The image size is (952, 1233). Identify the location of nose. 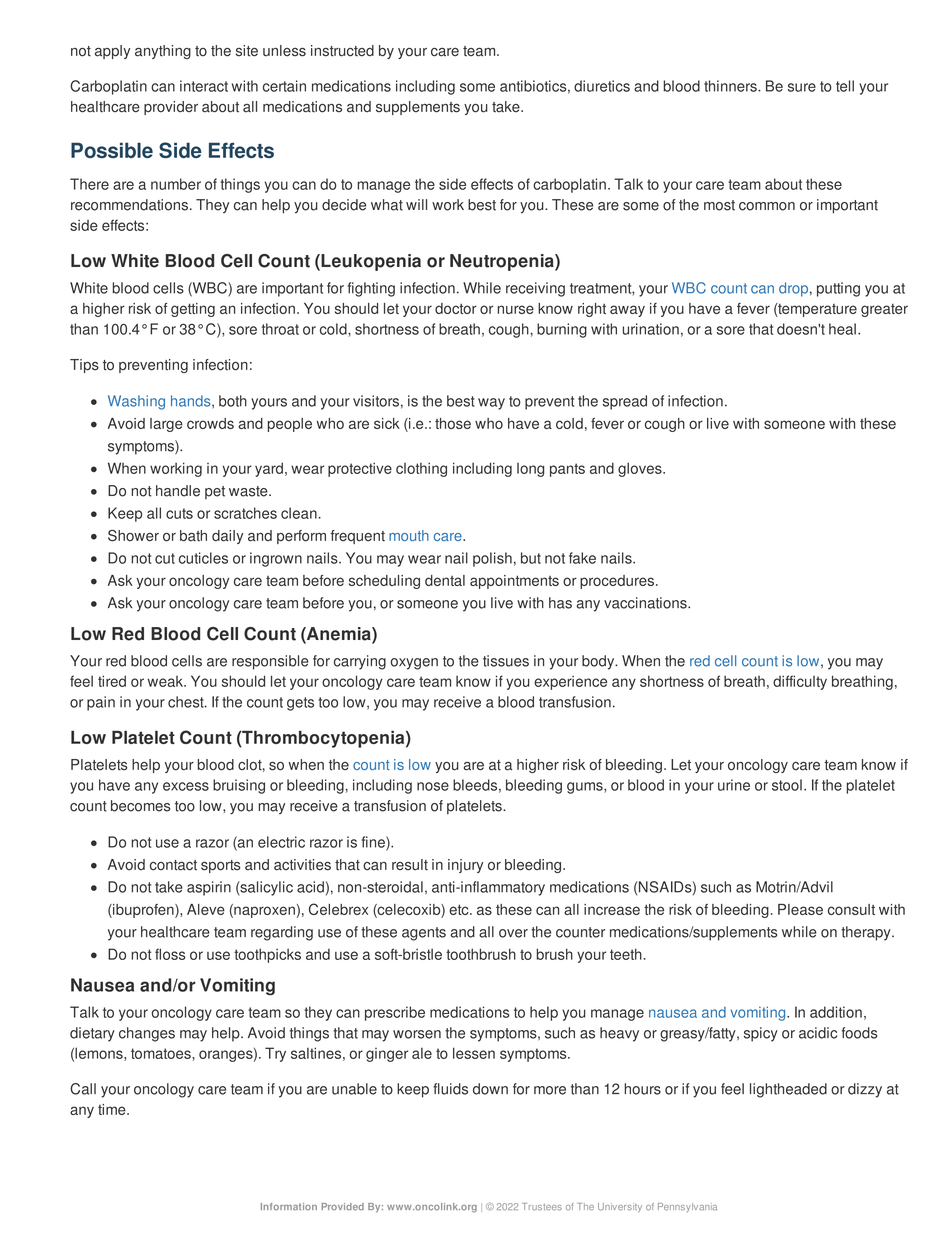
(433, 786).
